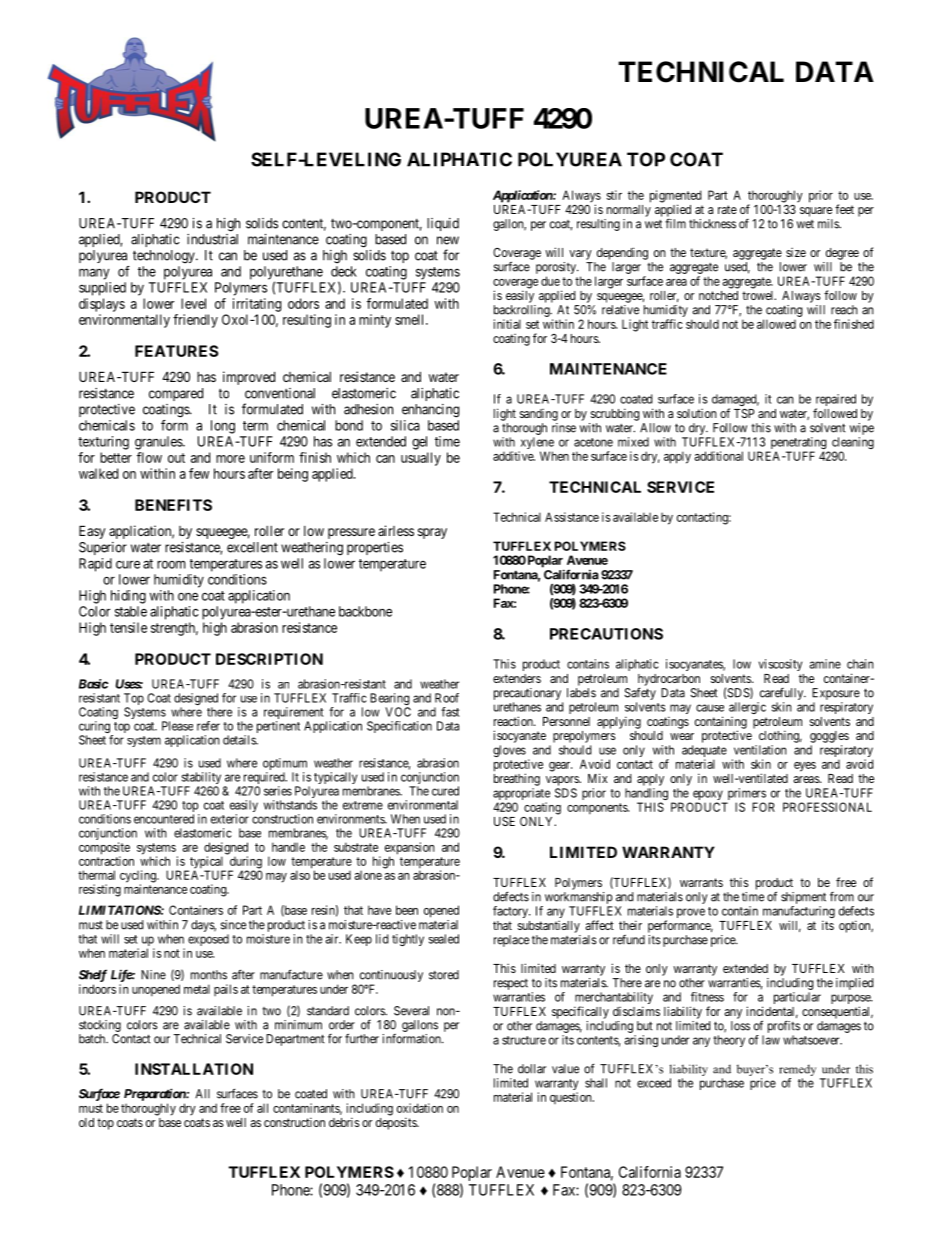 The height and width of the image is (1233, 952). What do you see at coordinates (212, 239) in the image?
I see `industrial` at bounding box center [212, 239].
